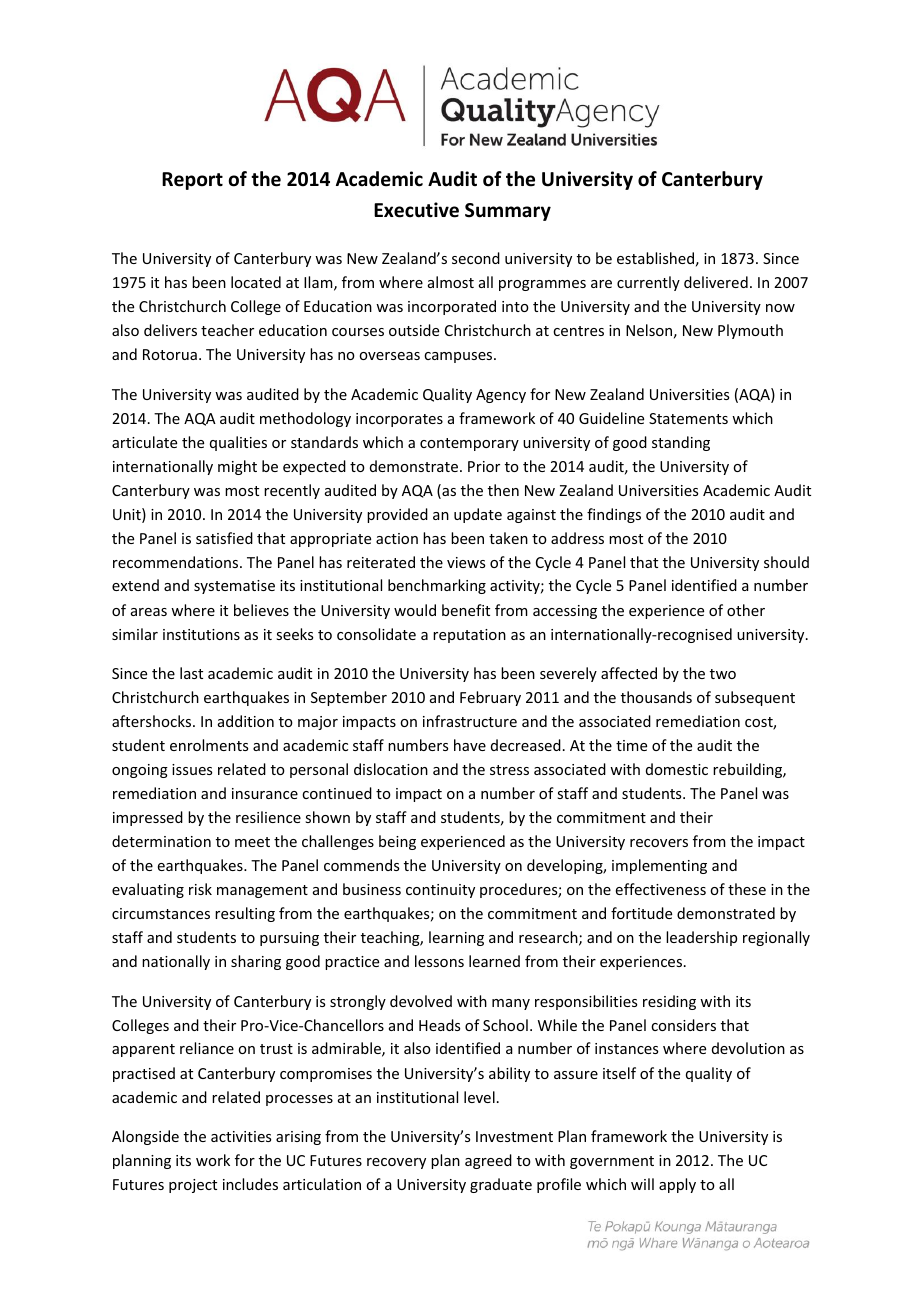  What do you see at coordinates (701, 938) in the page?
I see `leadership` at bounding box center [701, 938].
